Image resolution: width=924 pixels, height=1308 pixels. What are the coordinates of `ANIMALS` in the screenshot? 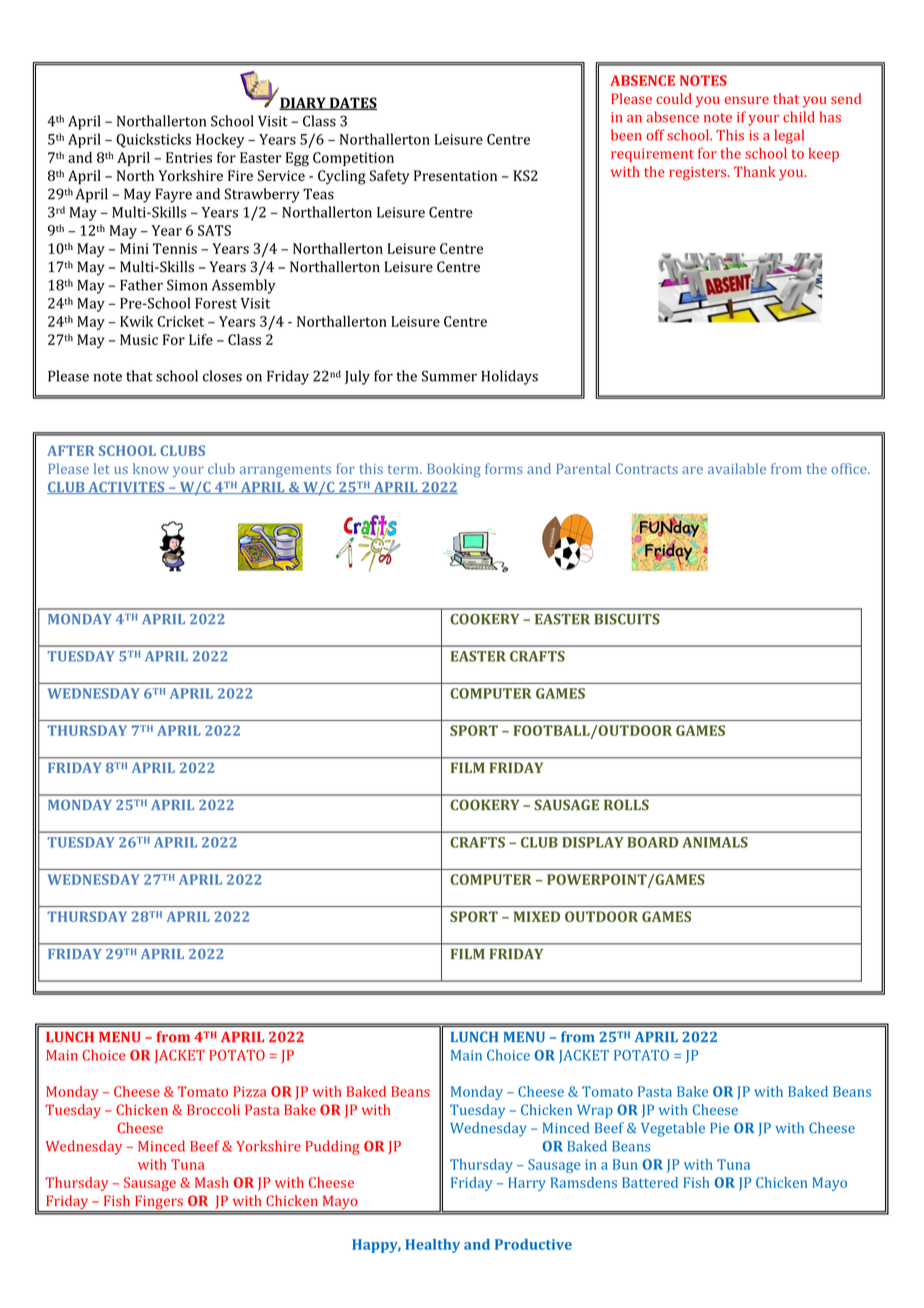 It's located at (715, 842).
